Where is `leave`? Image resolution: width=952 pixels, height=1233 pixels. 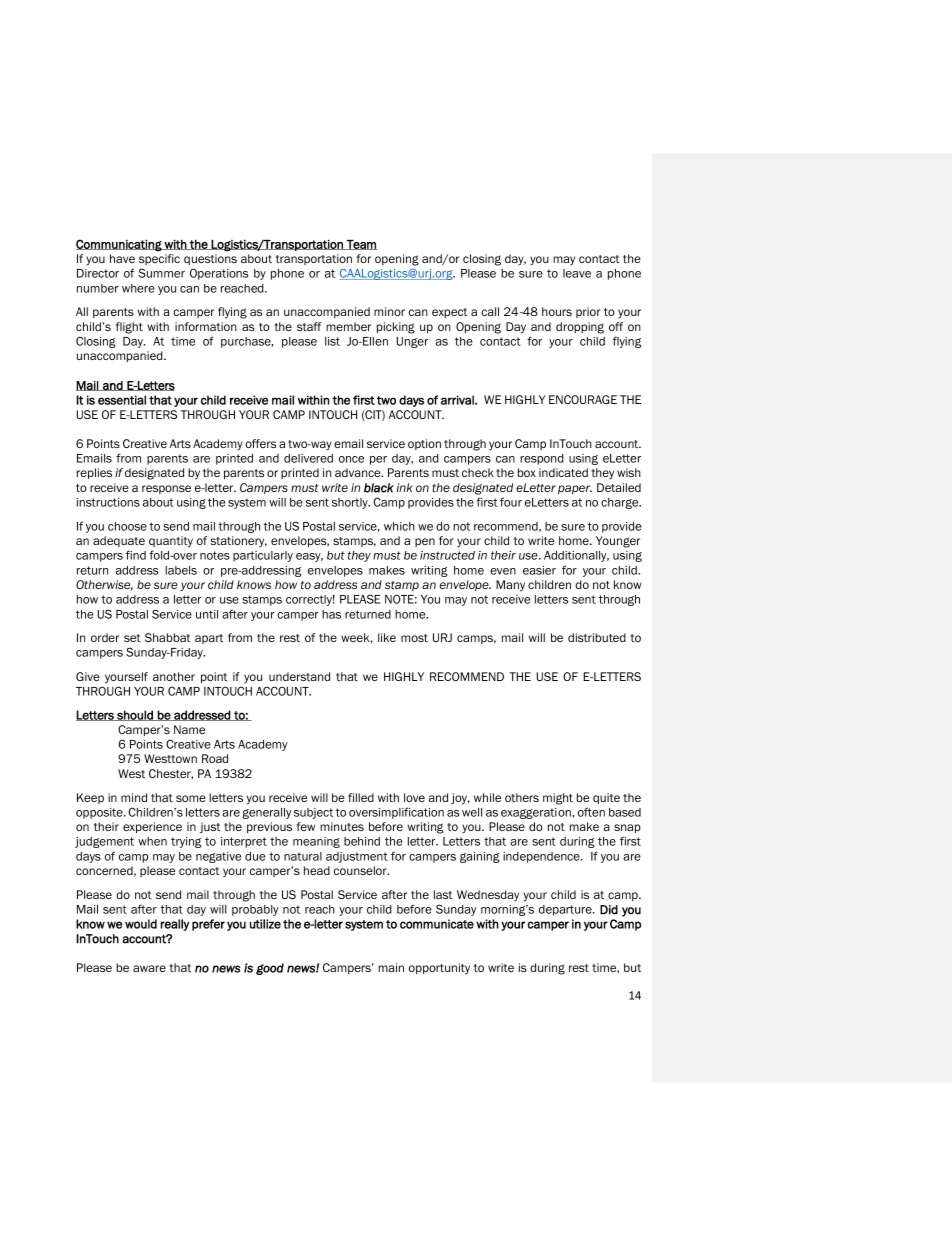 leave is located at coordinates (577, 273).
